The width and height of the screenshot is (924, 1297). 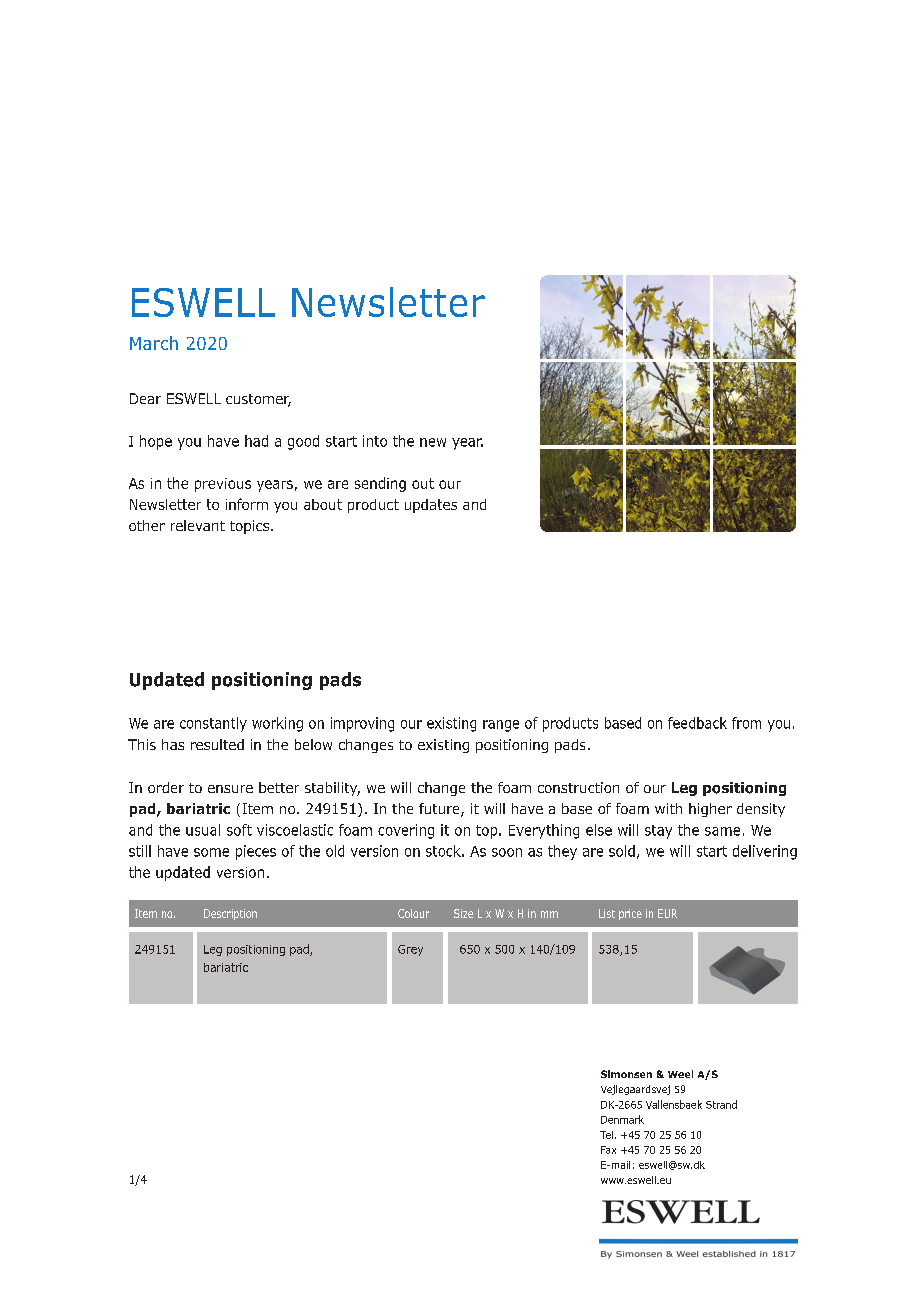 I want to click on updates, so click(x=431, y=506).
